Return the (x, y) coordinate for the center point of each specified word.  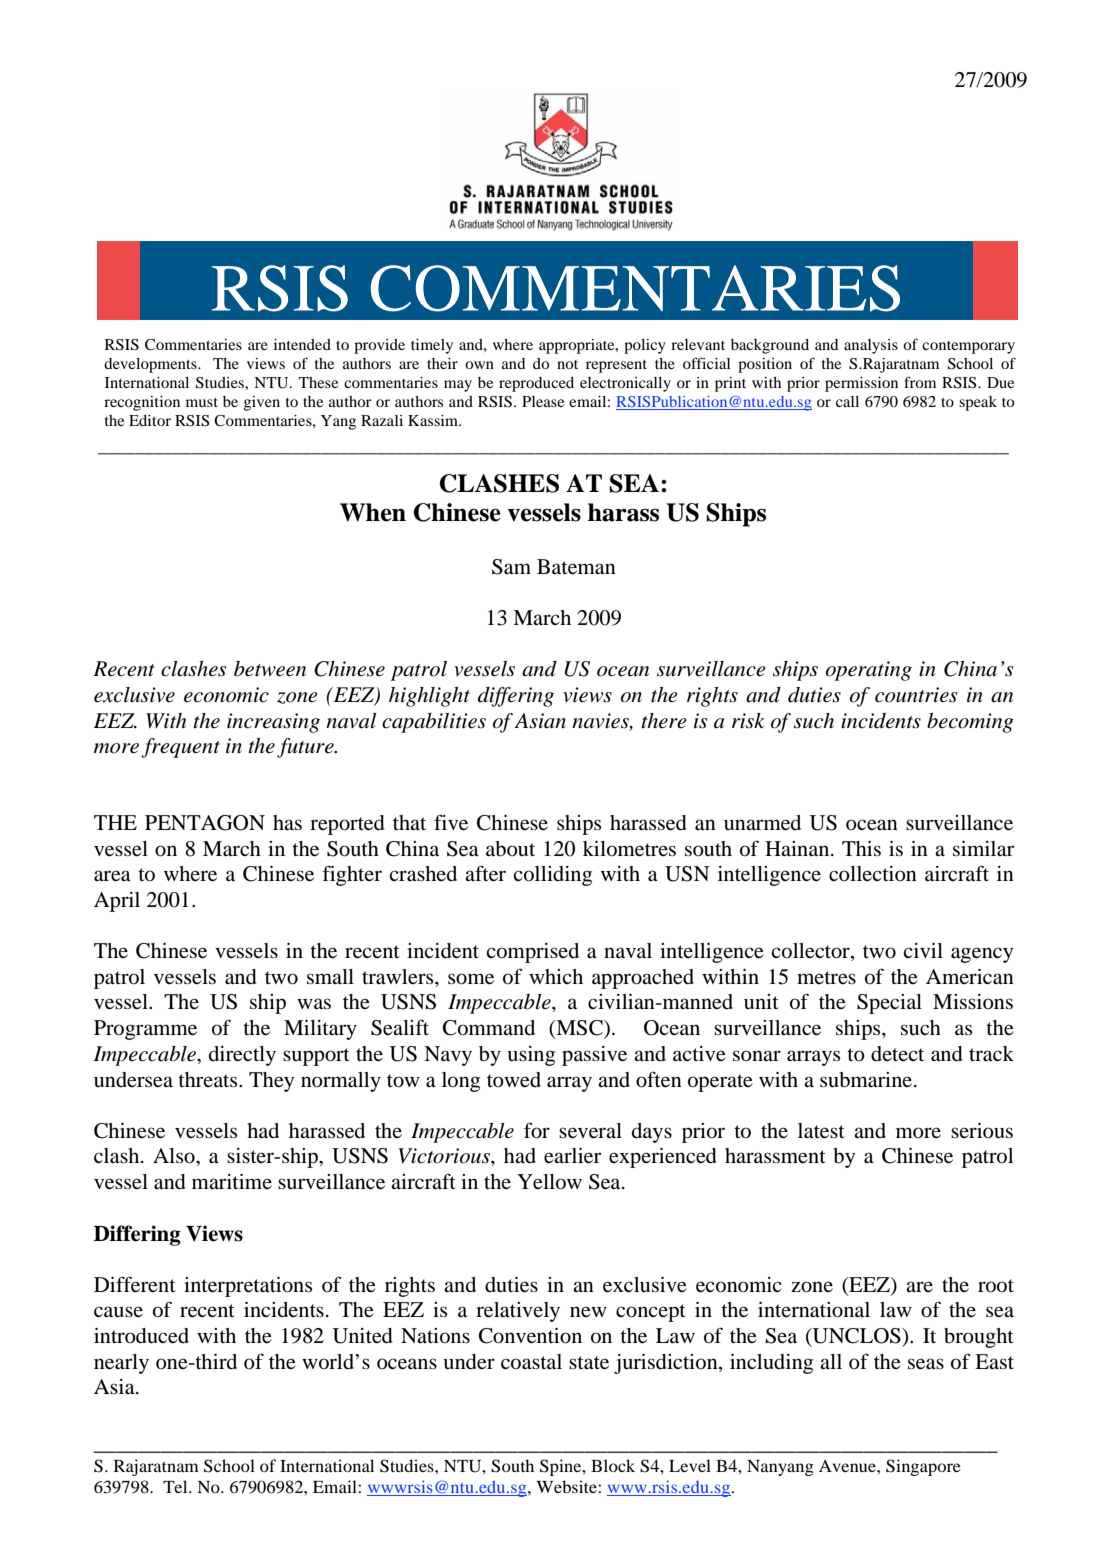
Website (567, 1486)
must (202, 402)
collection (873, 874)
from (920, 382)
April (117, 902)
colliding (552, 876)
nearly (121, 1364)
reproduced (536, 384)
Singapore (923, 1467)
